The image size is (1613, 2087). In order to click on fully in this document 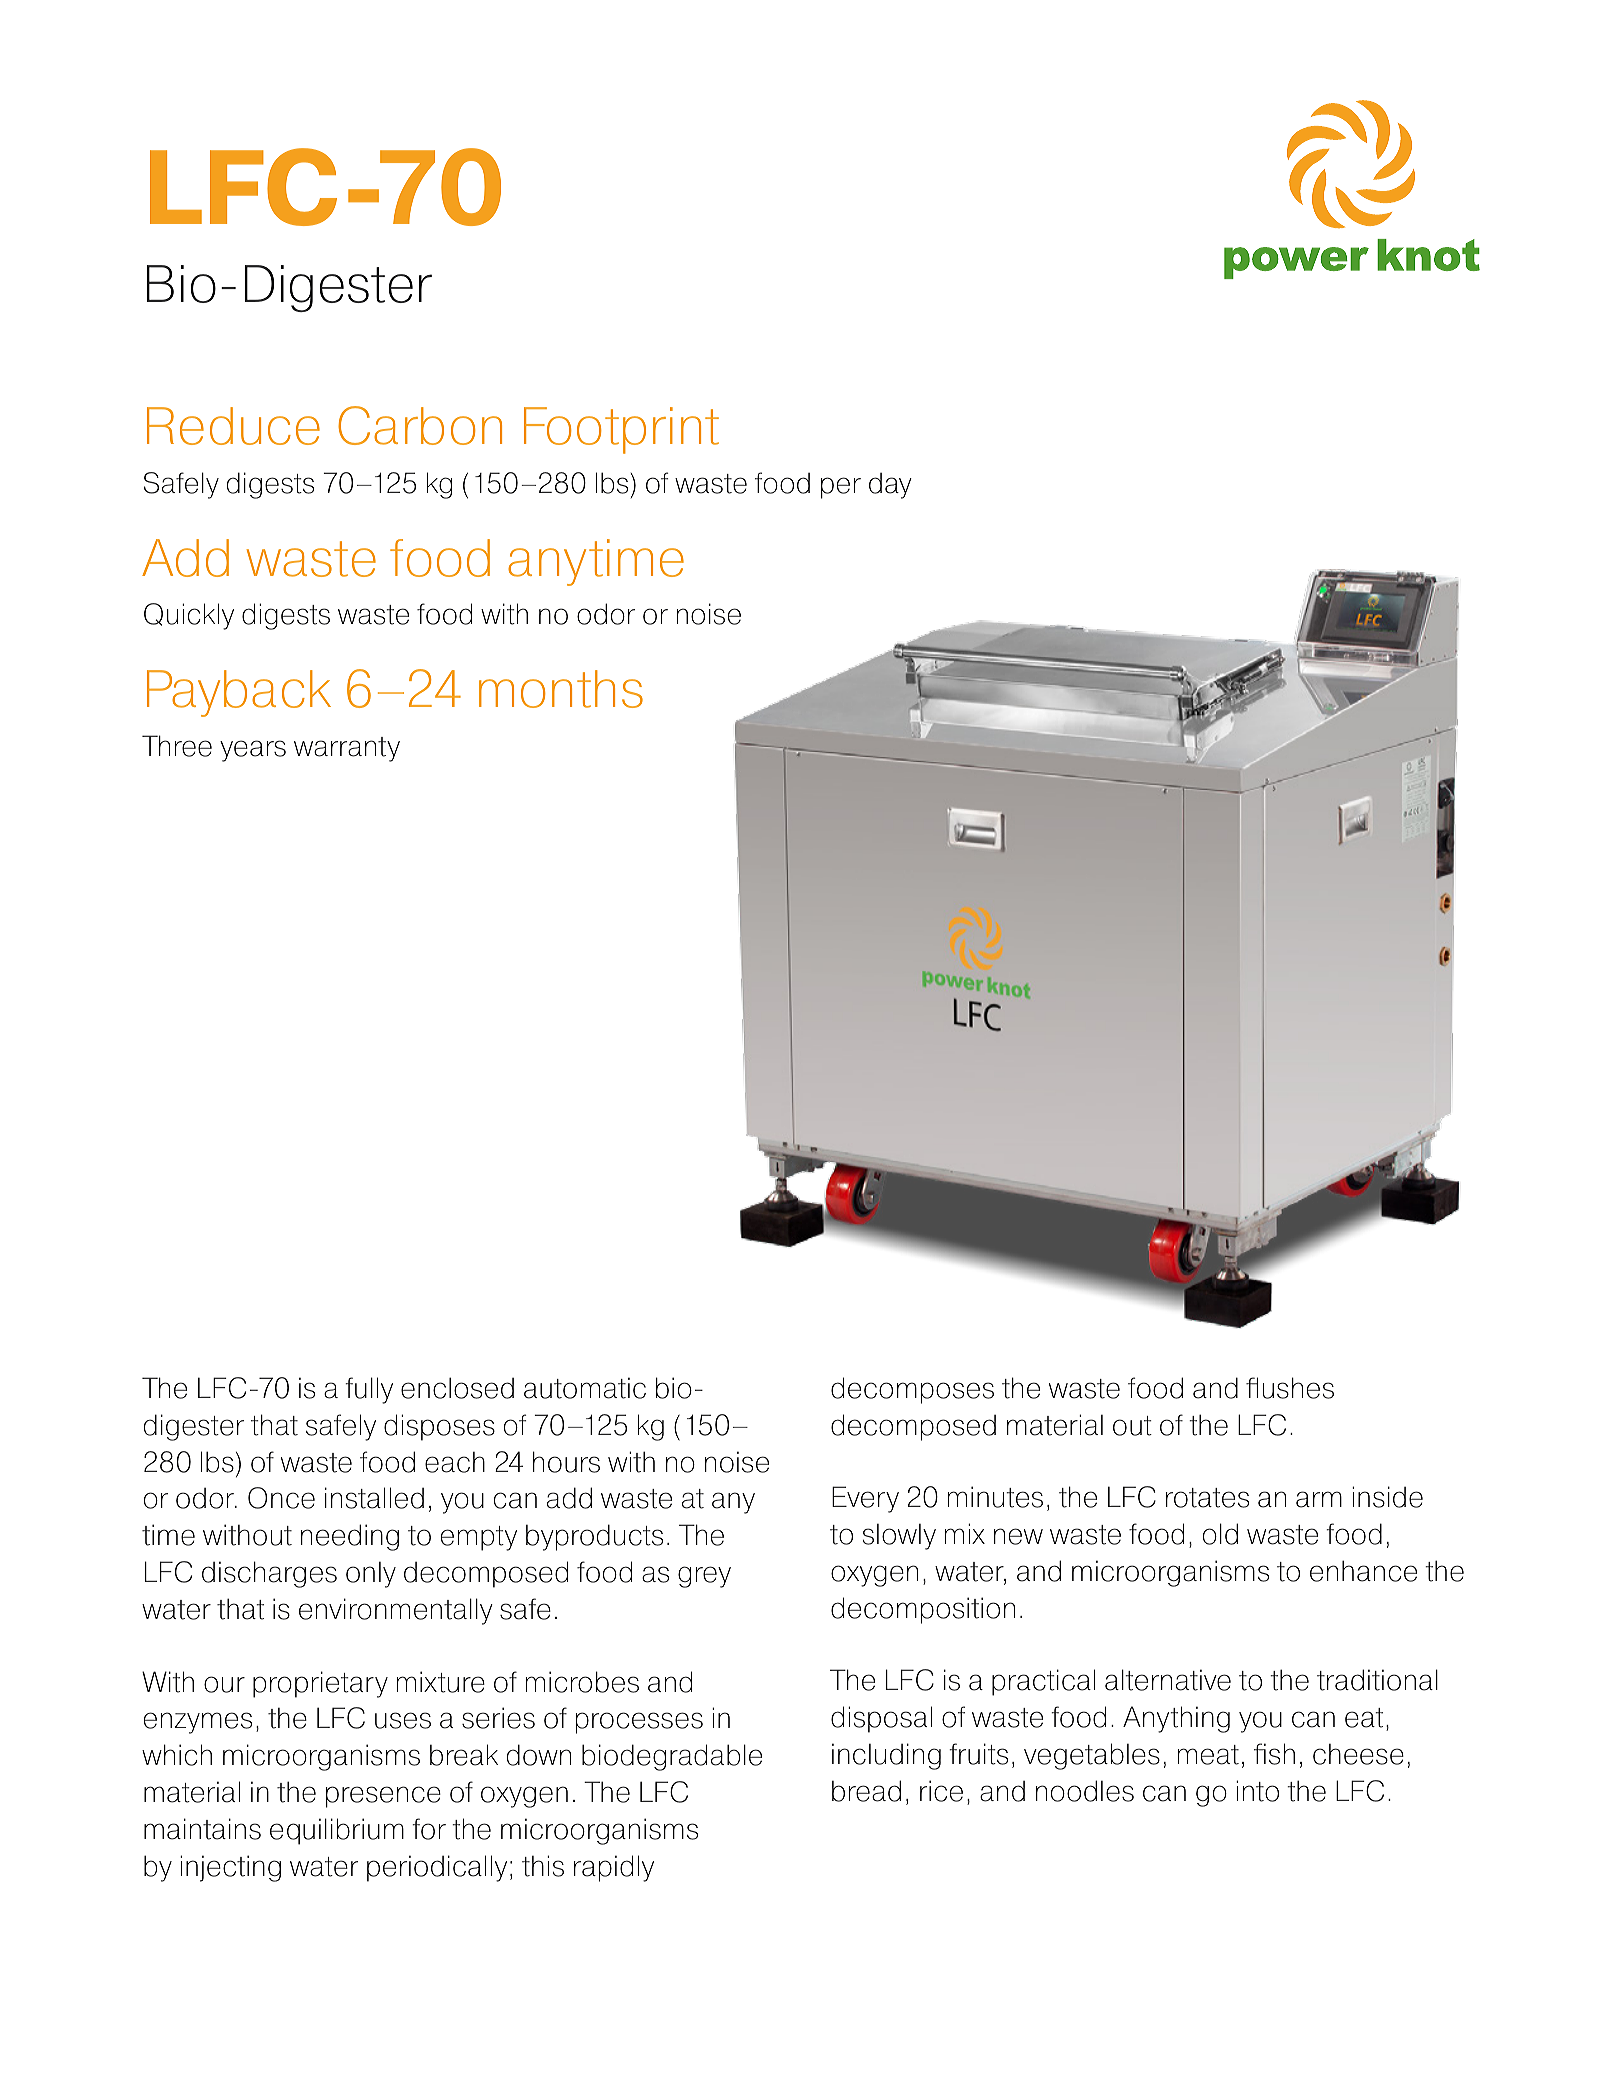, I will do `click(369, 1390)`.
